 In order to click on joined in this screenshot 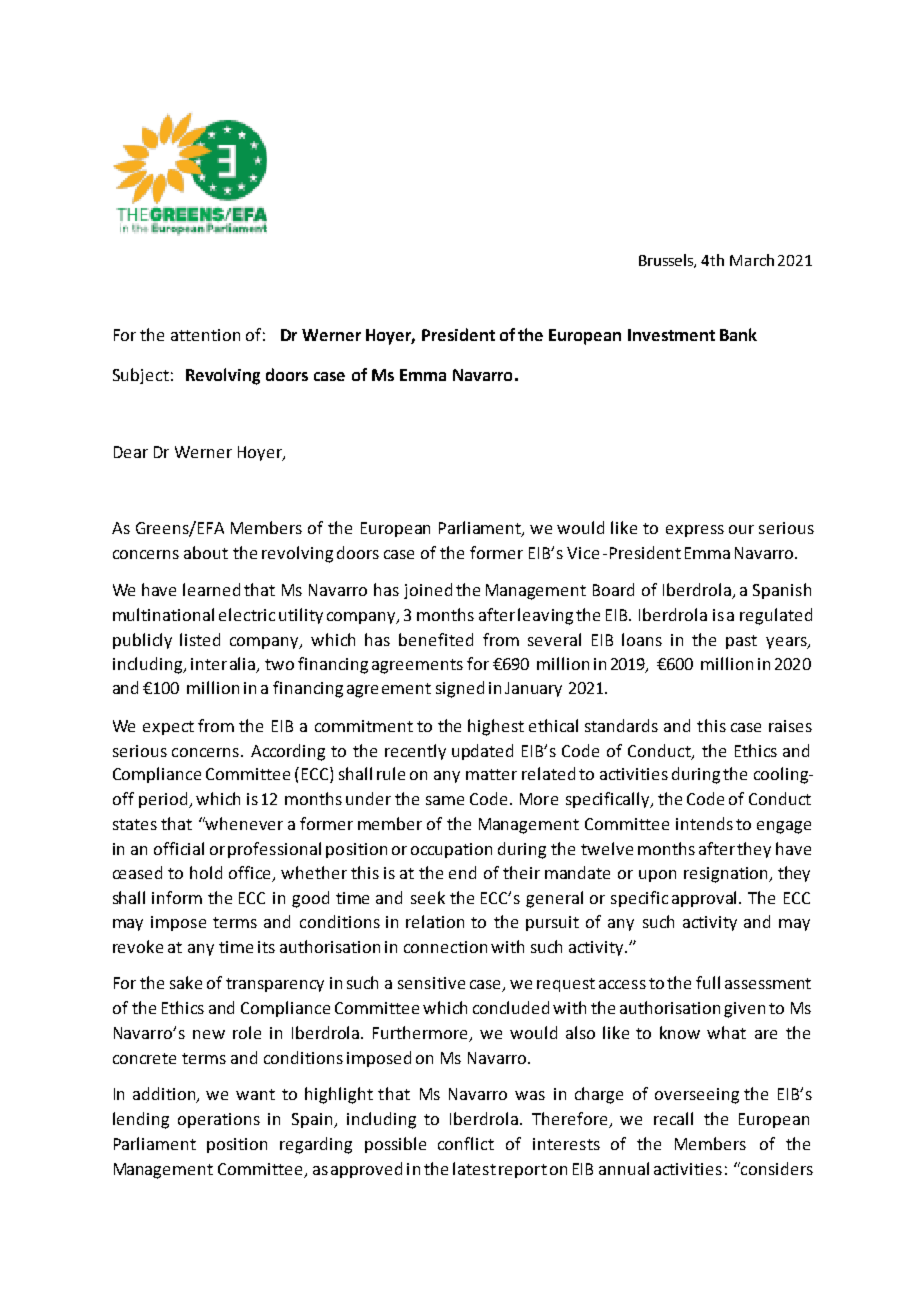, I will do `click(428, 591)`.
